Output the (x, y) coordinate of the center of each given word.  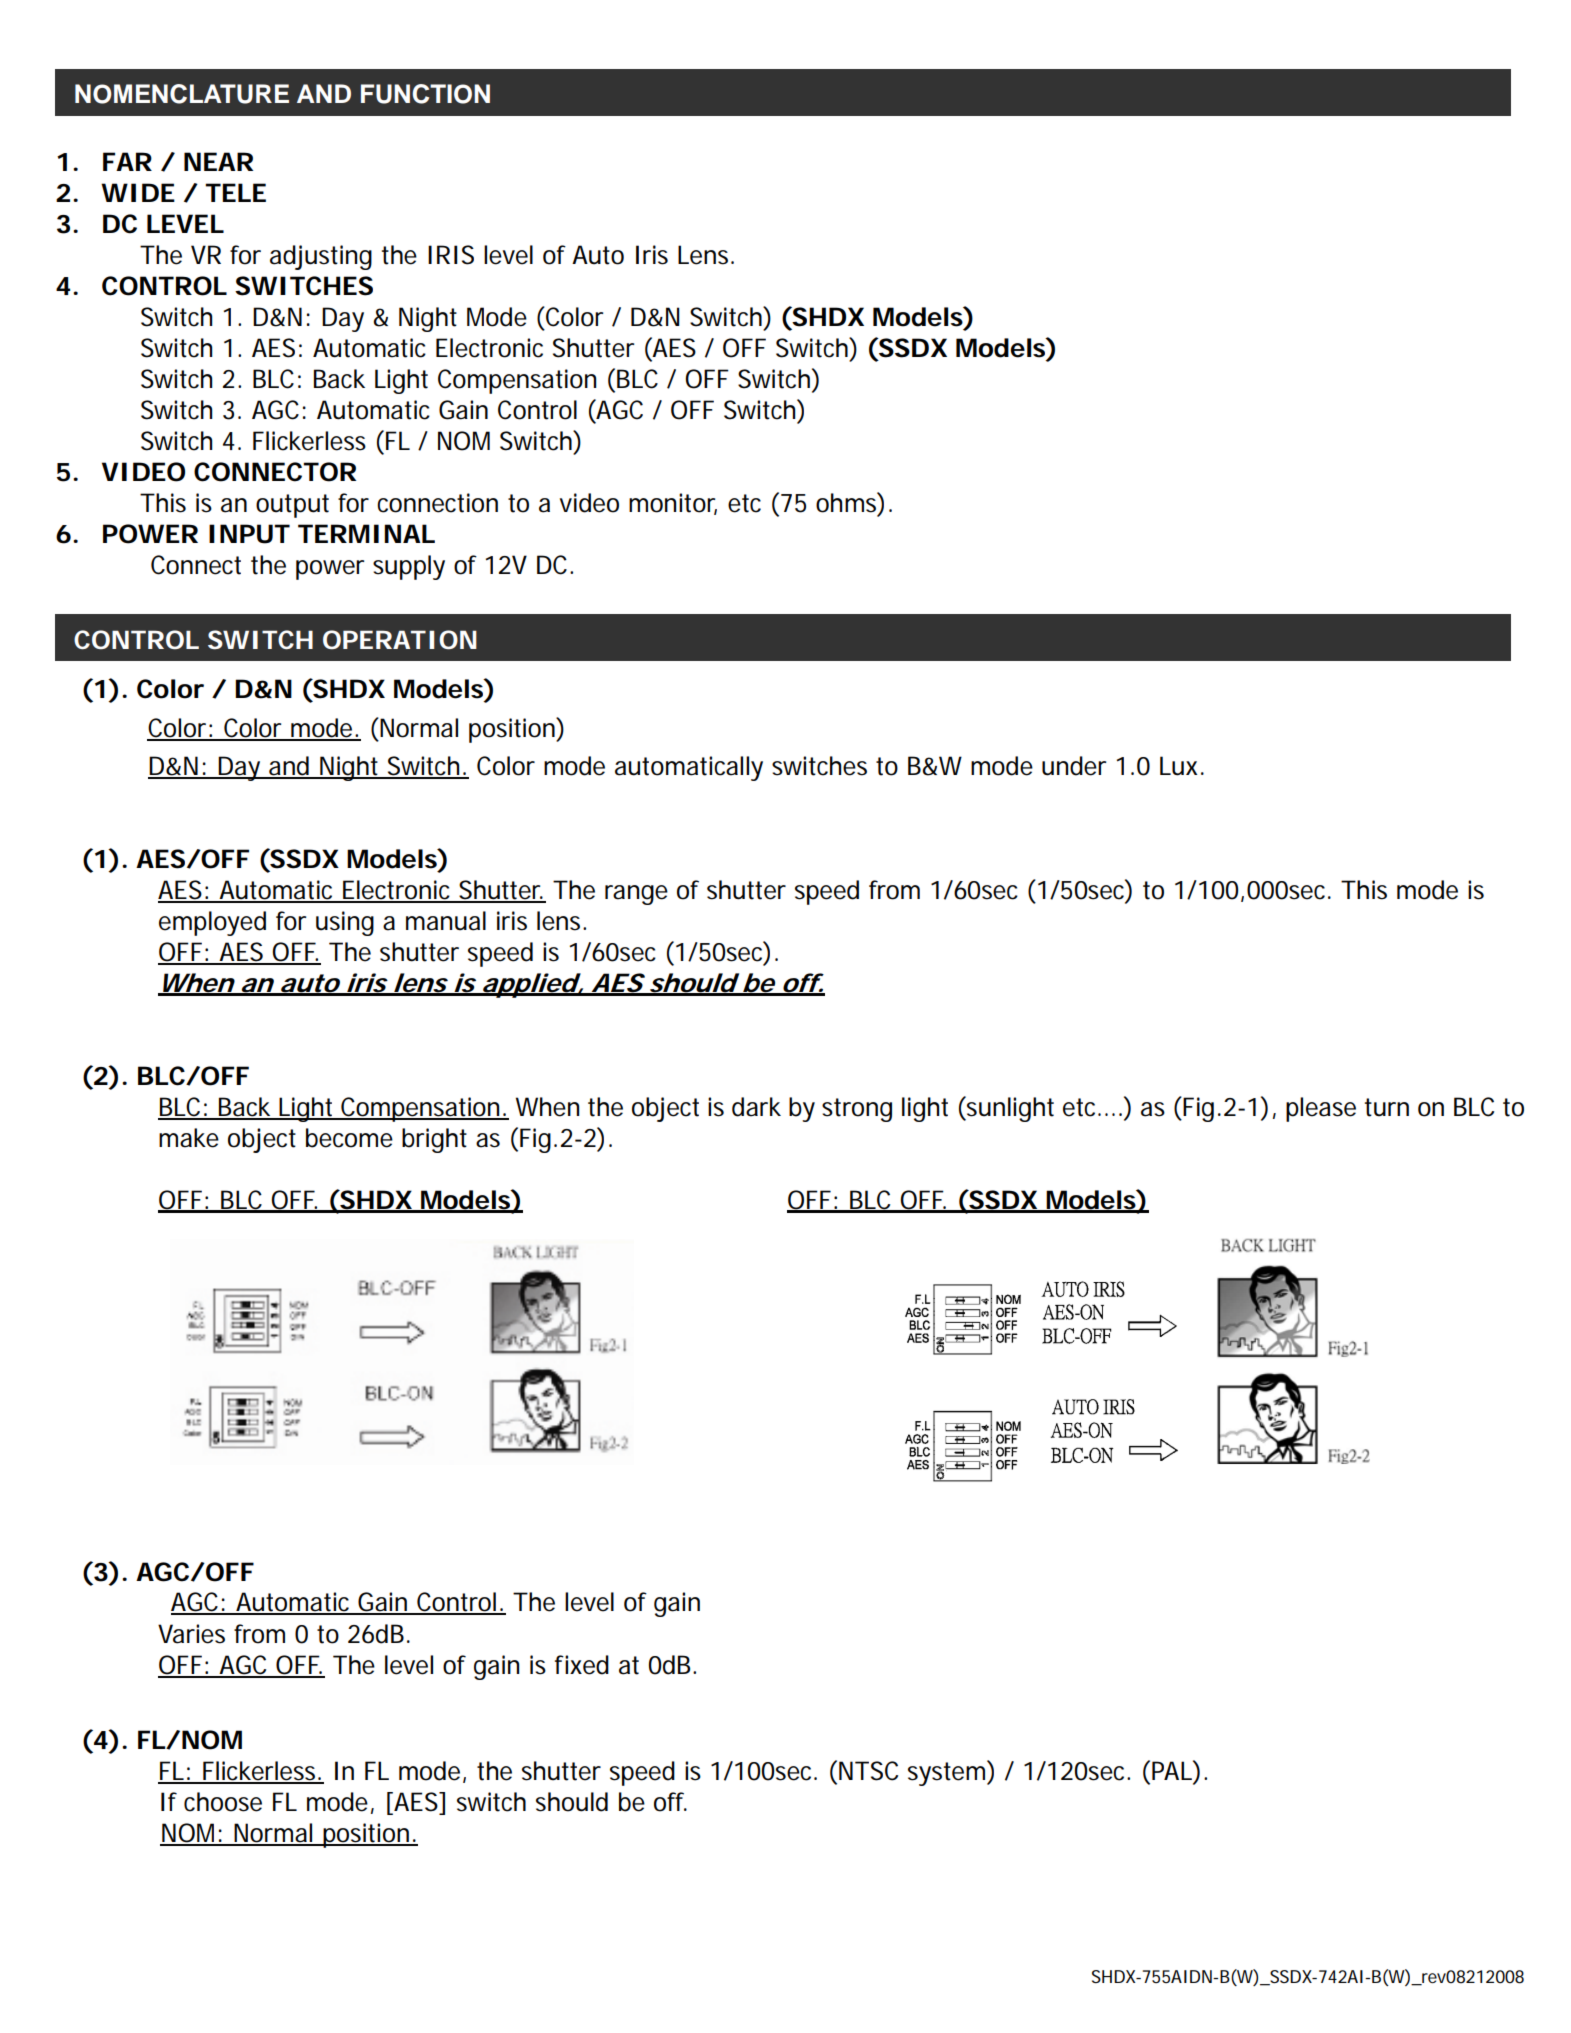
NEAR (218, 161)
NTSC (868, 1771)
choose (223, 1802)
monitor (673, 504)
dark (756, 1107)
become (349, 1138)
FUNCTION (425, 94)
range (636, 895)
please (1321, 1109)
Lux (1182, 766)
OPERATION (400, 640)
